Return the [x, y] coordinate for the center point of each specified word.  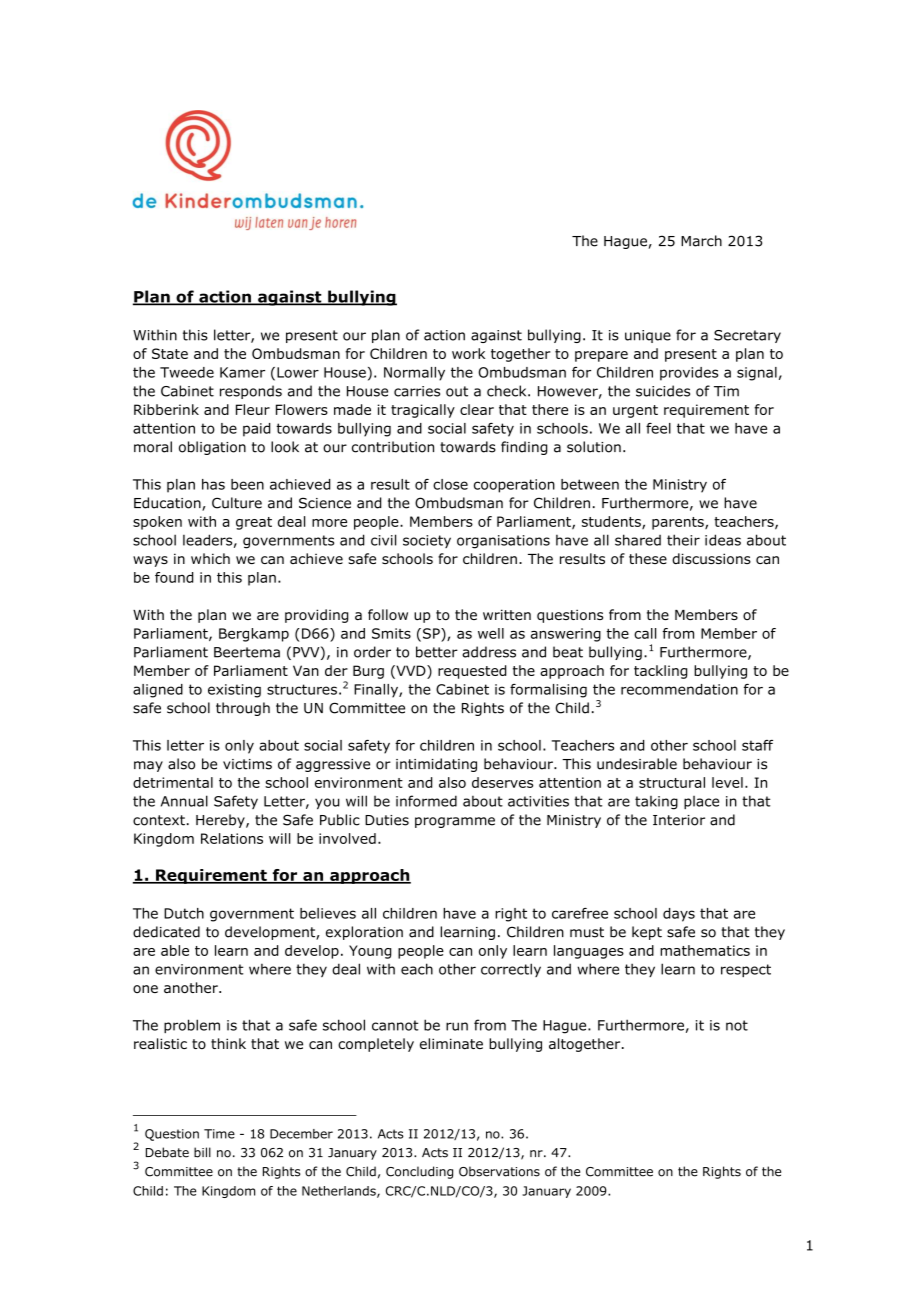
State [170, 353]
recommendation [679, 689]
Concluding [419, 1172]
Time [219, 1134]
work [468, 353]
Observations [499, 1171]
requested [472, 672]
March [701, 241]
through [243, 709]
